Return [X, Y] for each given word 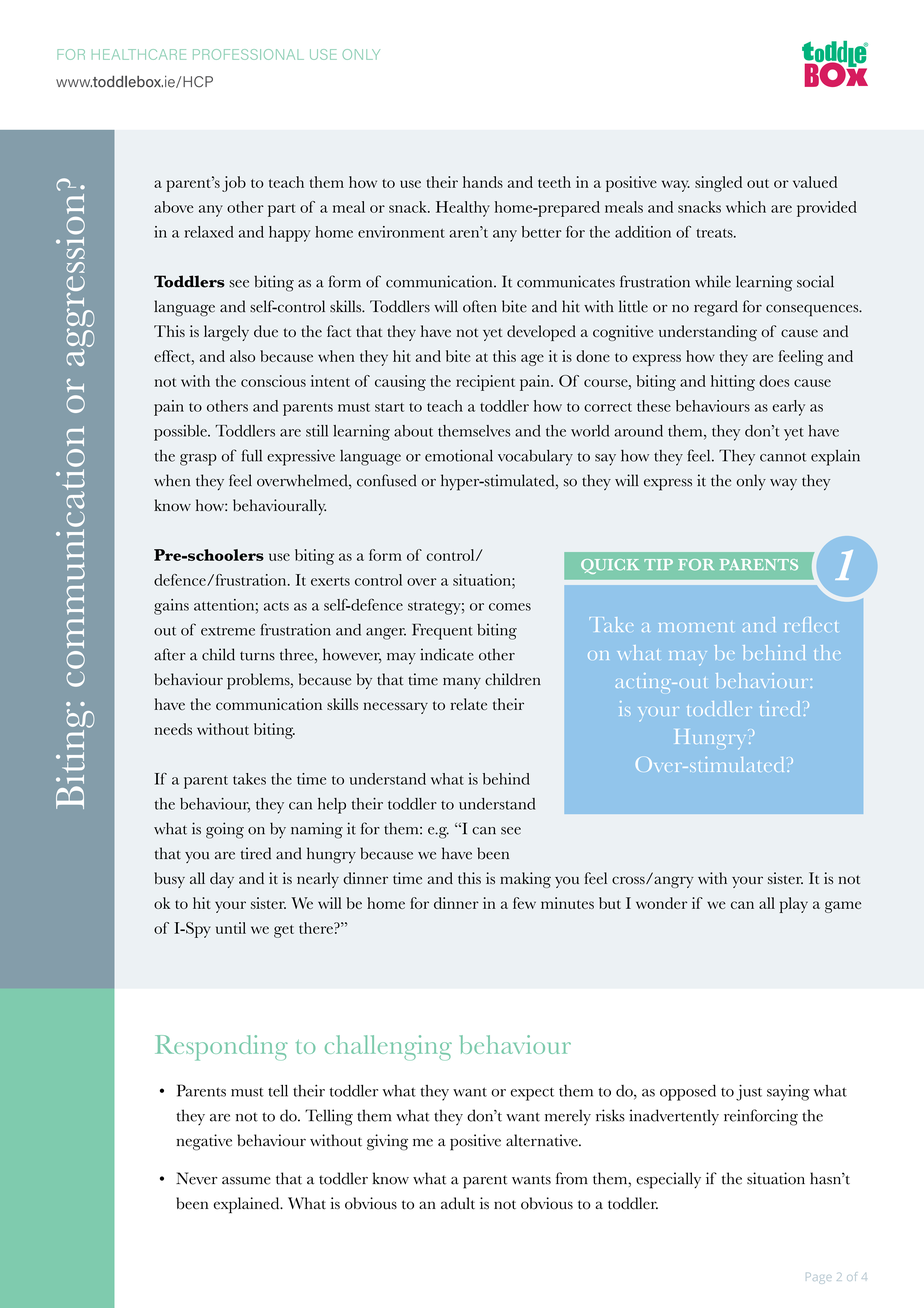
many [462, 683]
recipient [485, 383]
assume [246, 1181]
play [794, 905]
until [231, 928]
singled [718, 184]
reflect [810, 624]
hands [483, 182]
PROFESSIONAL [248, 54]
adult [458, 1203]
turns [257, 656]
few [524, 903]
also [242, 356]
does [774, 381]
